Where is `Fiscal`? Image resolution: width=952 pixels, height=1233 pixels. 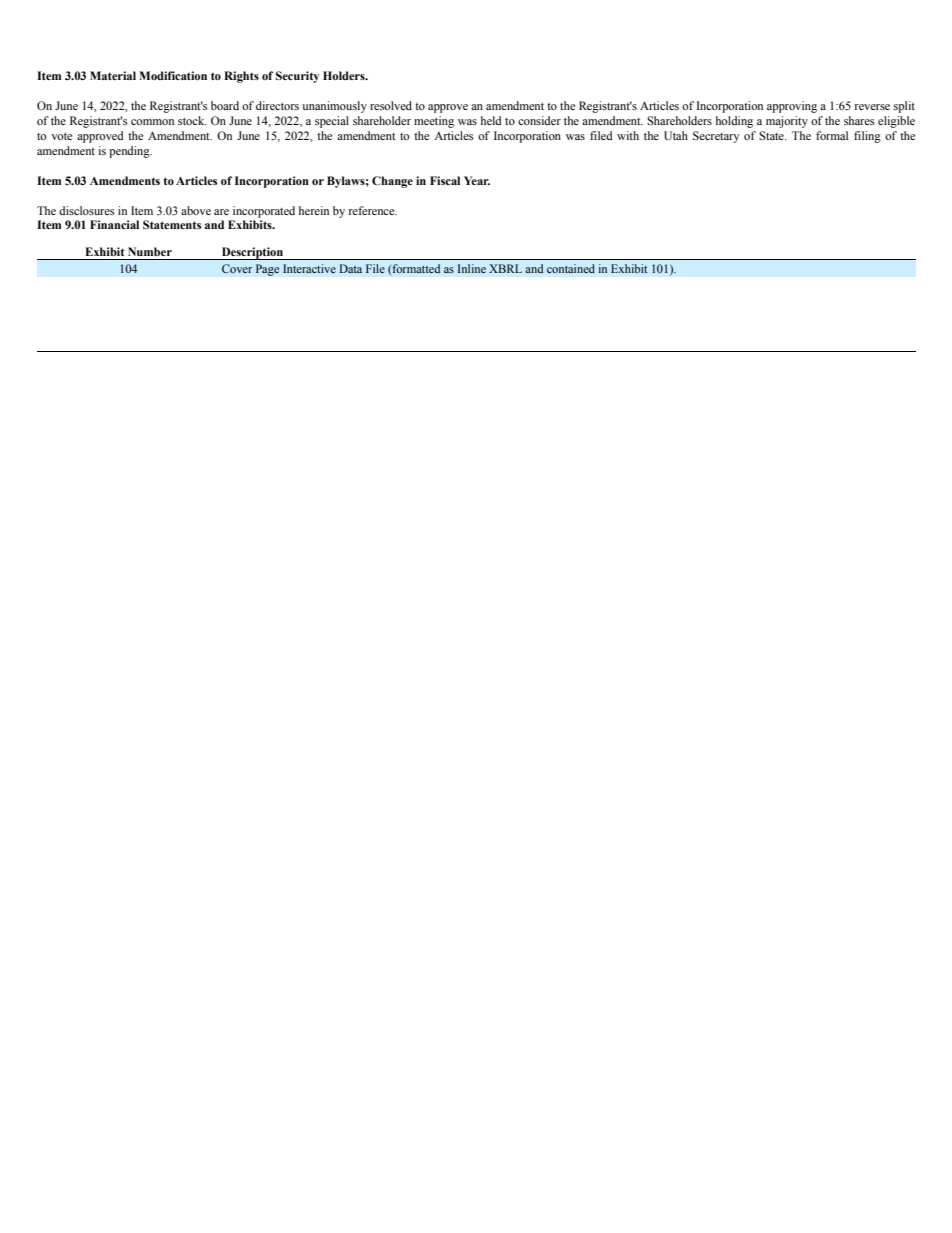 Fiscal is located at coordinates (445, 180).
